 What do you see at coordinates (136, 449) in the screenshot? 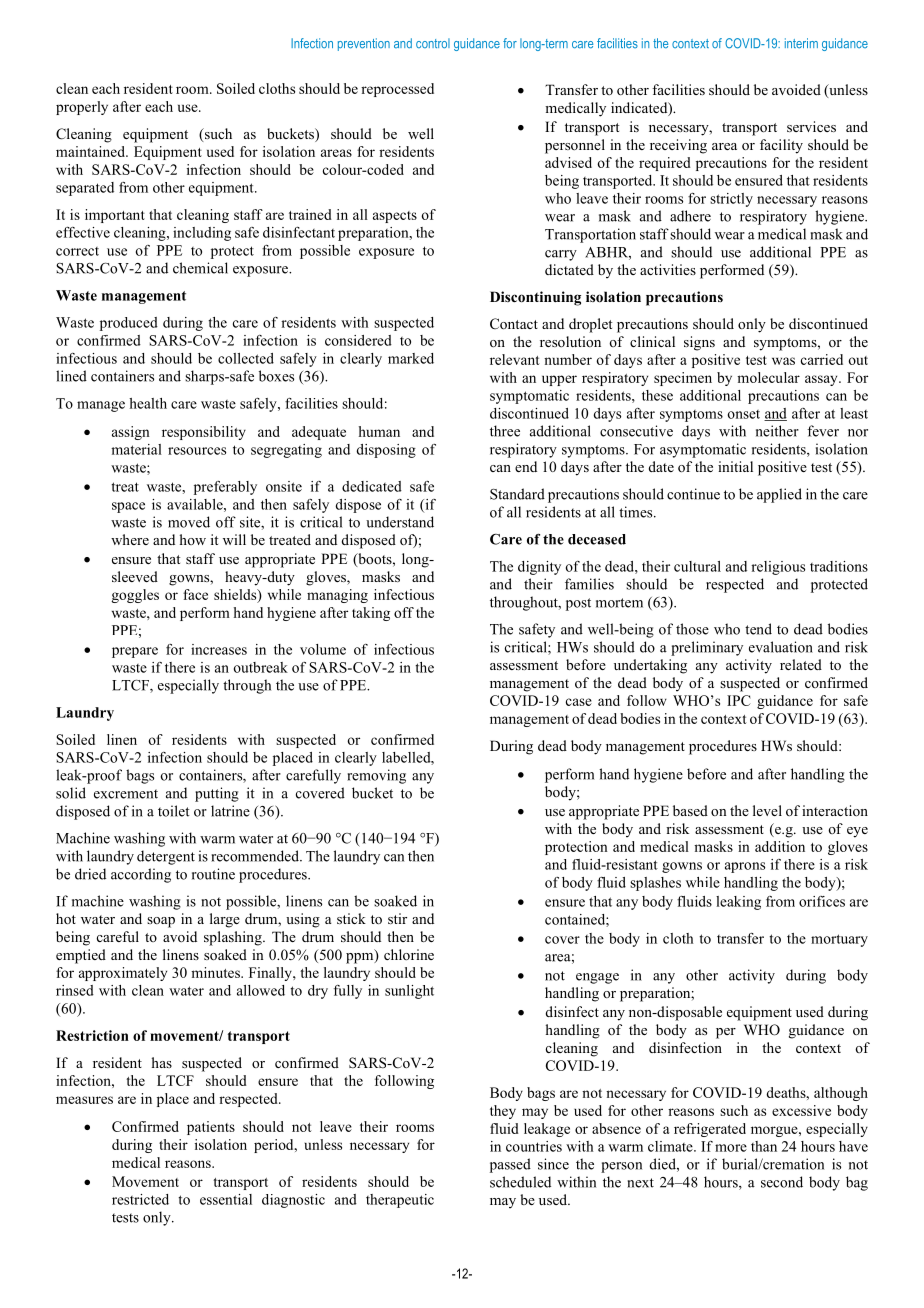
I see `material` at bounding box center [136, 449].
